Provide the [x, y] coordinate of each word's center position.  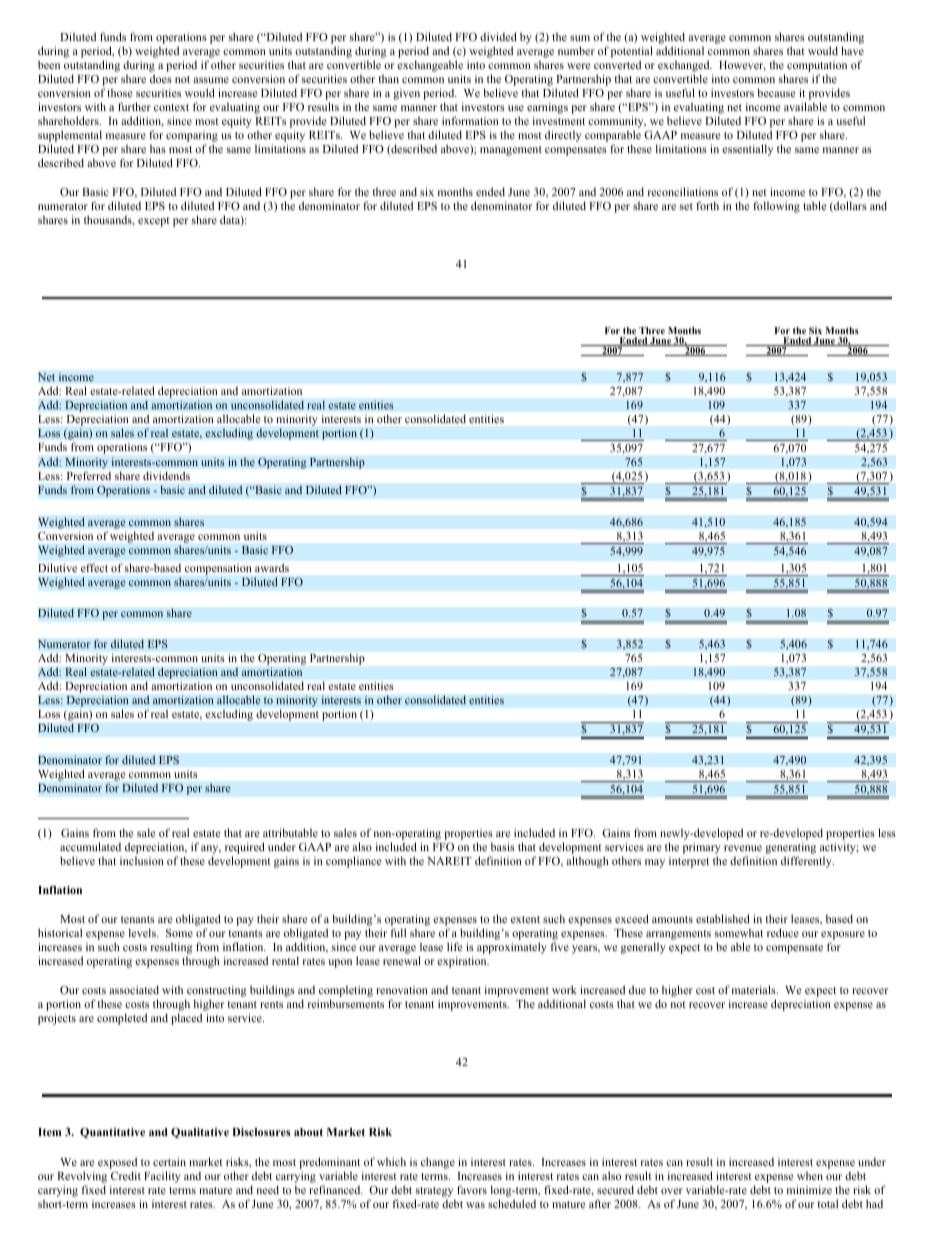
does [161, 78]
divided [498, 36]
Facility [162, 1177]
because [776, 92]
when [810, 1176]
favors [472, 1189]
